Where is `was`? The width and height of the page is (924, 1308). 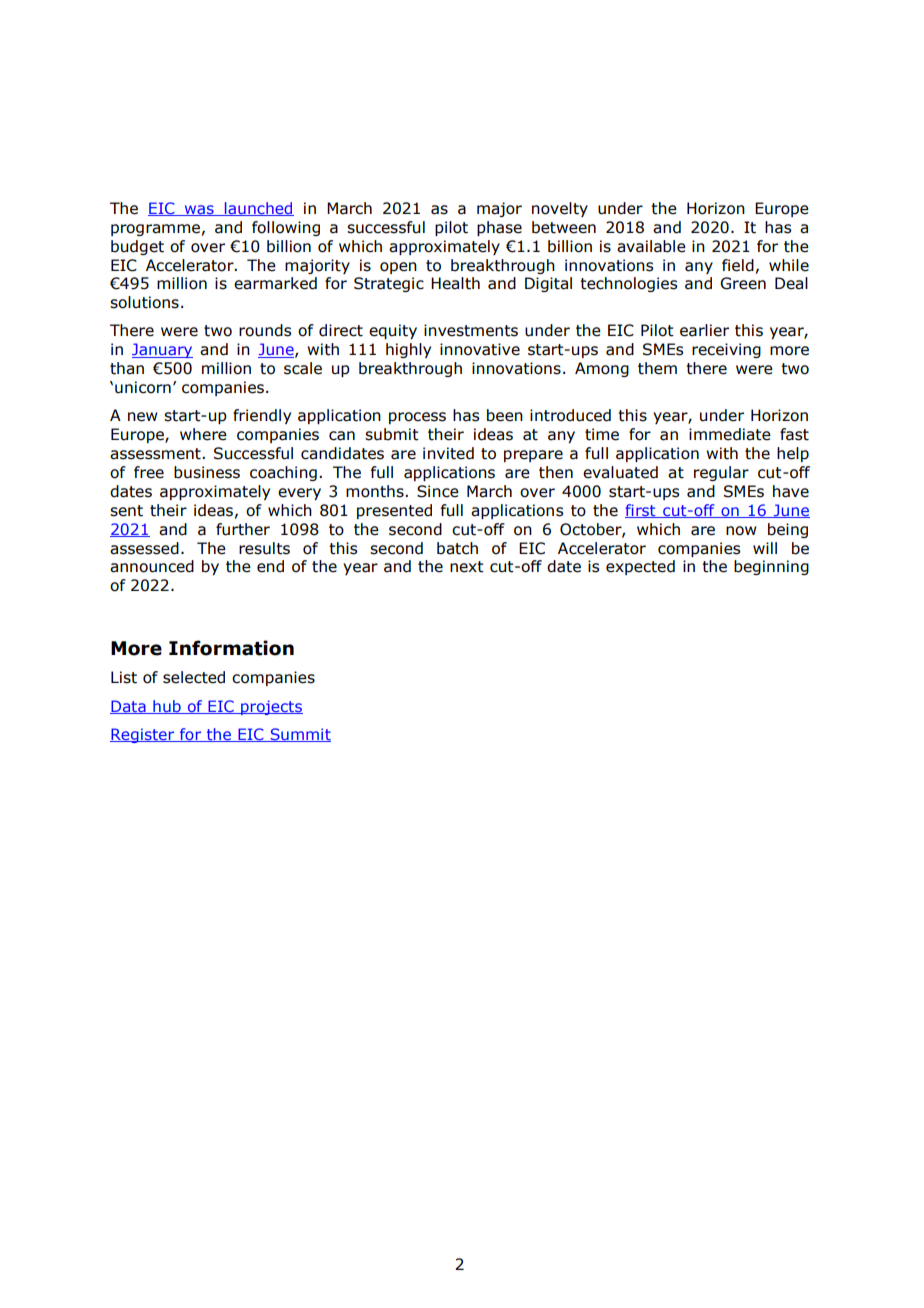 was is located at coordinates (199, 210).
